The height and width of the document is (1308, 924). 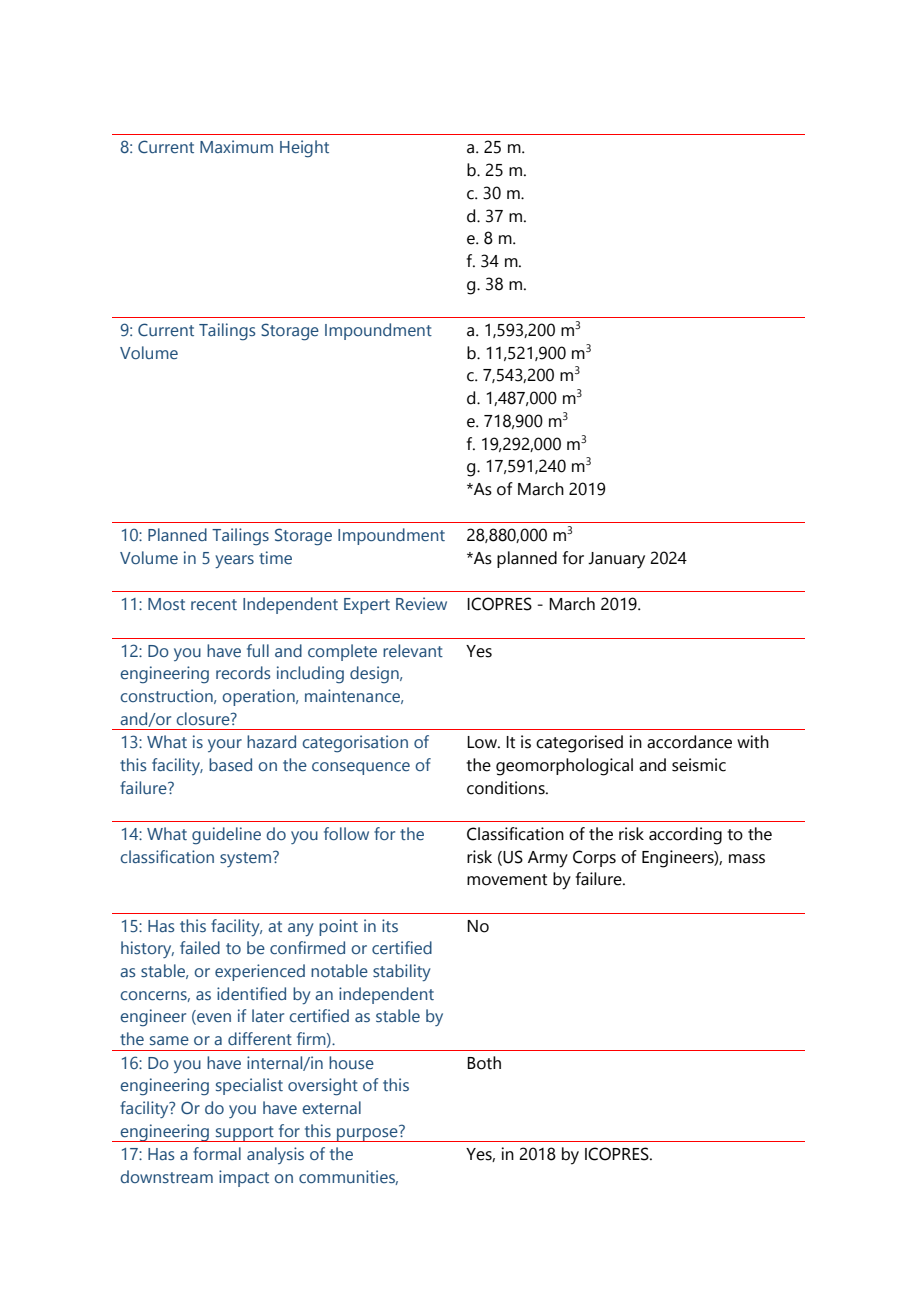 What do you see at coordinates (421, 603) in the document?
I see `Review` at bounding box center [421, 603].
